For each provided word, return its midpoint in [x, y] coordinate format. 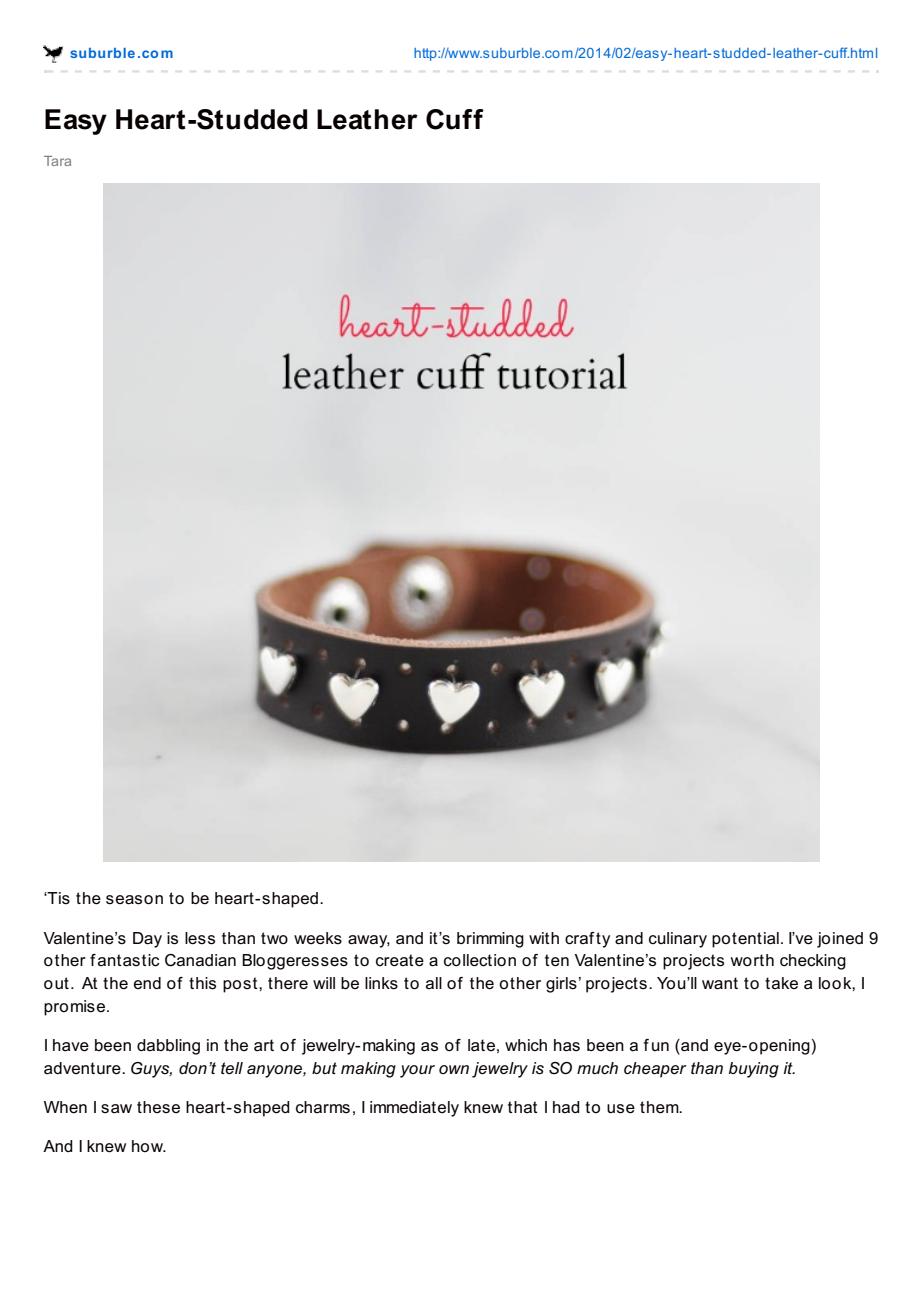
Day [147, 940]
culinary [678, 940]
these [158, 1107]
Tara [57, 161]
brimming [490, 940]
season [134, 900]
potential [745, 940]
